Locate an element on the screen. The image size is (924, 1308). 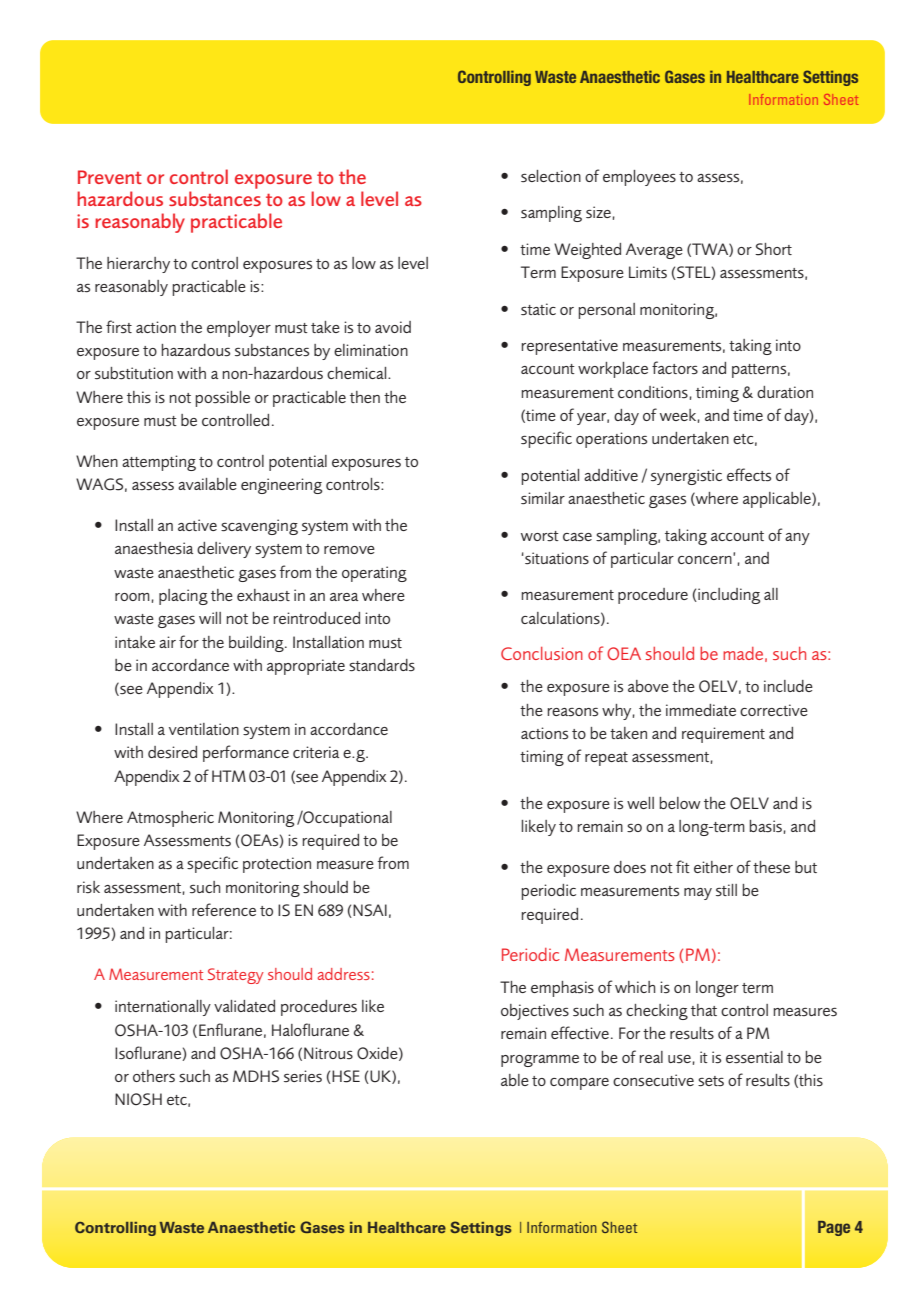
including is located at coordinates (728, 596).
